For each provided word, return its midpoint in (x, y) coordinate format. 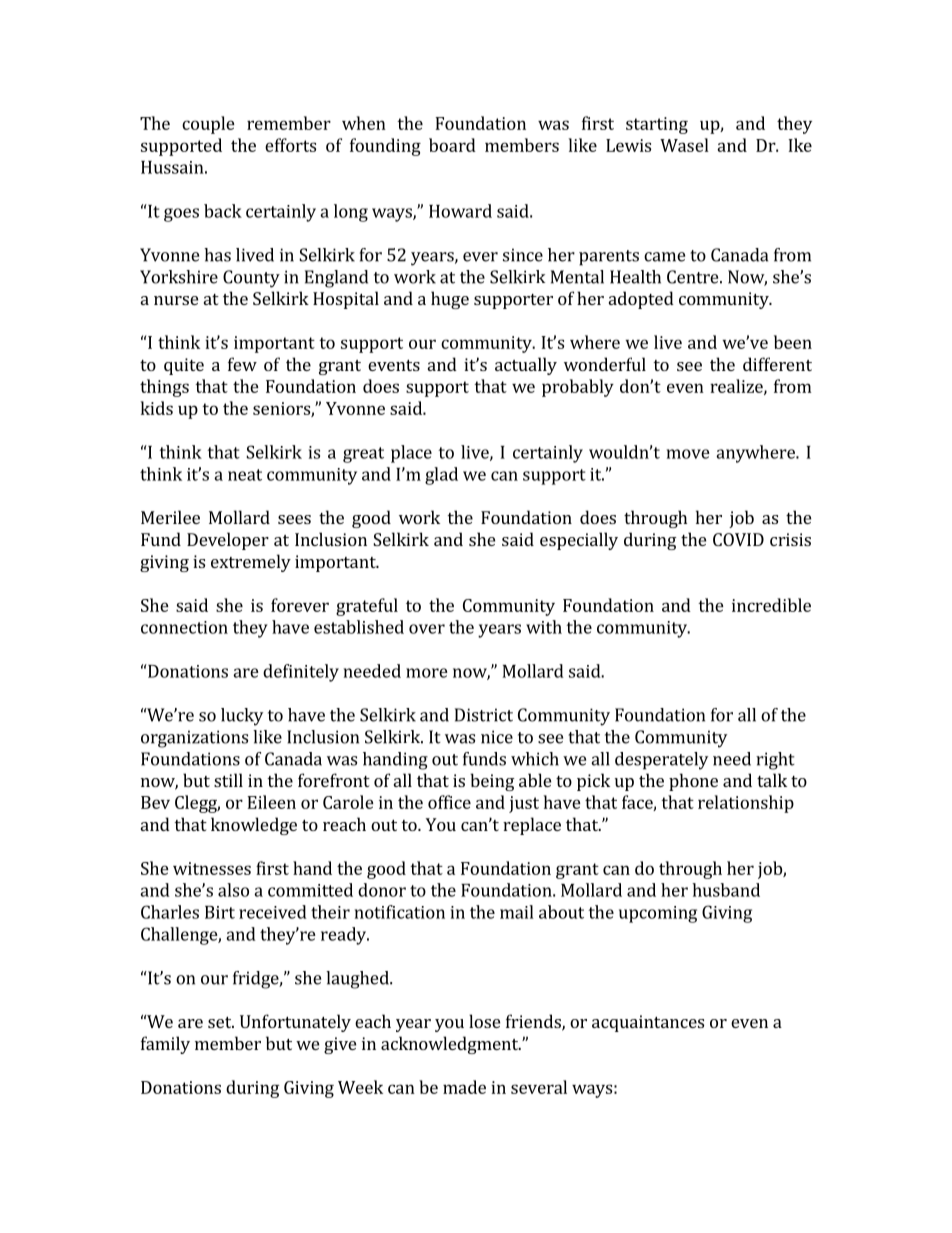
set (221, 1022)
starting (657, 125)
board (452, 145)
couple (208, 125)
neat (245, 475)
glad (441, 476)
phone (693, 782)
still (228, 780)
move (688, 454)
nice (497, 737)
